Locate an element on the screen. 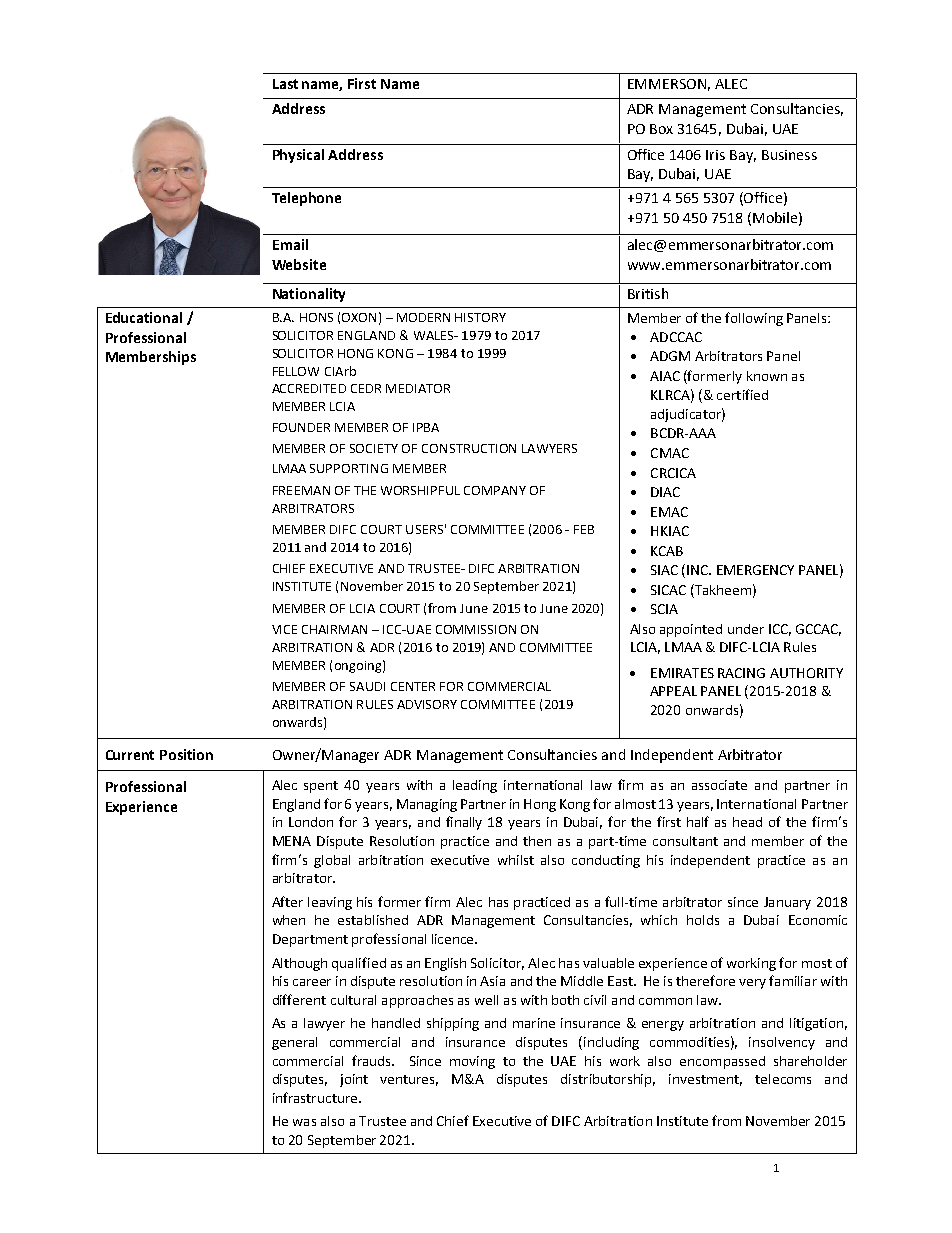  was is located at coordinates (304, 1122).
